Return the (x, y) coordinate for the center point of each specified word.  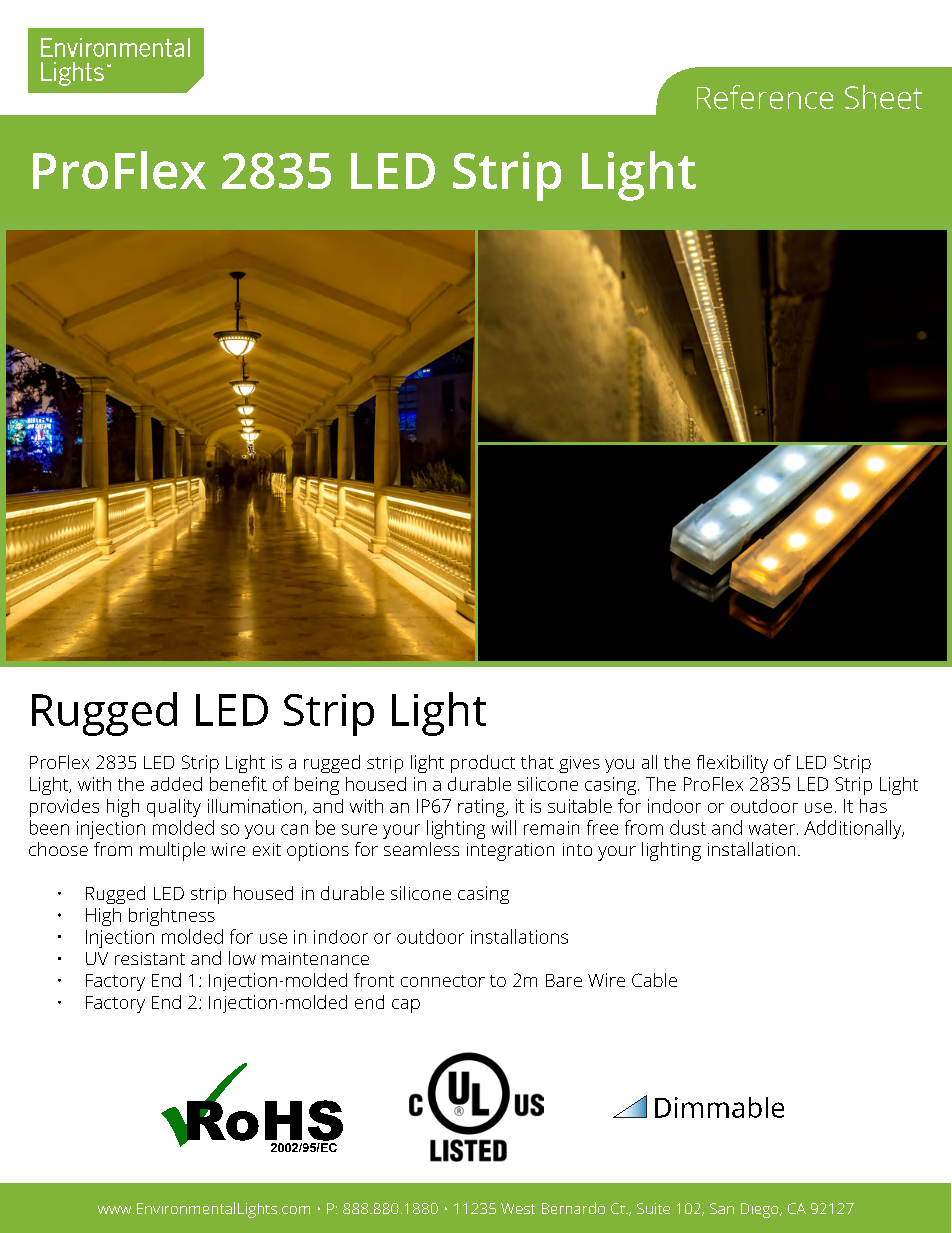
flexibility (732, 764)
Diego (761, 1210)
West (518, 1208)
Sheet (883, 97)
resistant (150, 958)
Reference (765, 97)
